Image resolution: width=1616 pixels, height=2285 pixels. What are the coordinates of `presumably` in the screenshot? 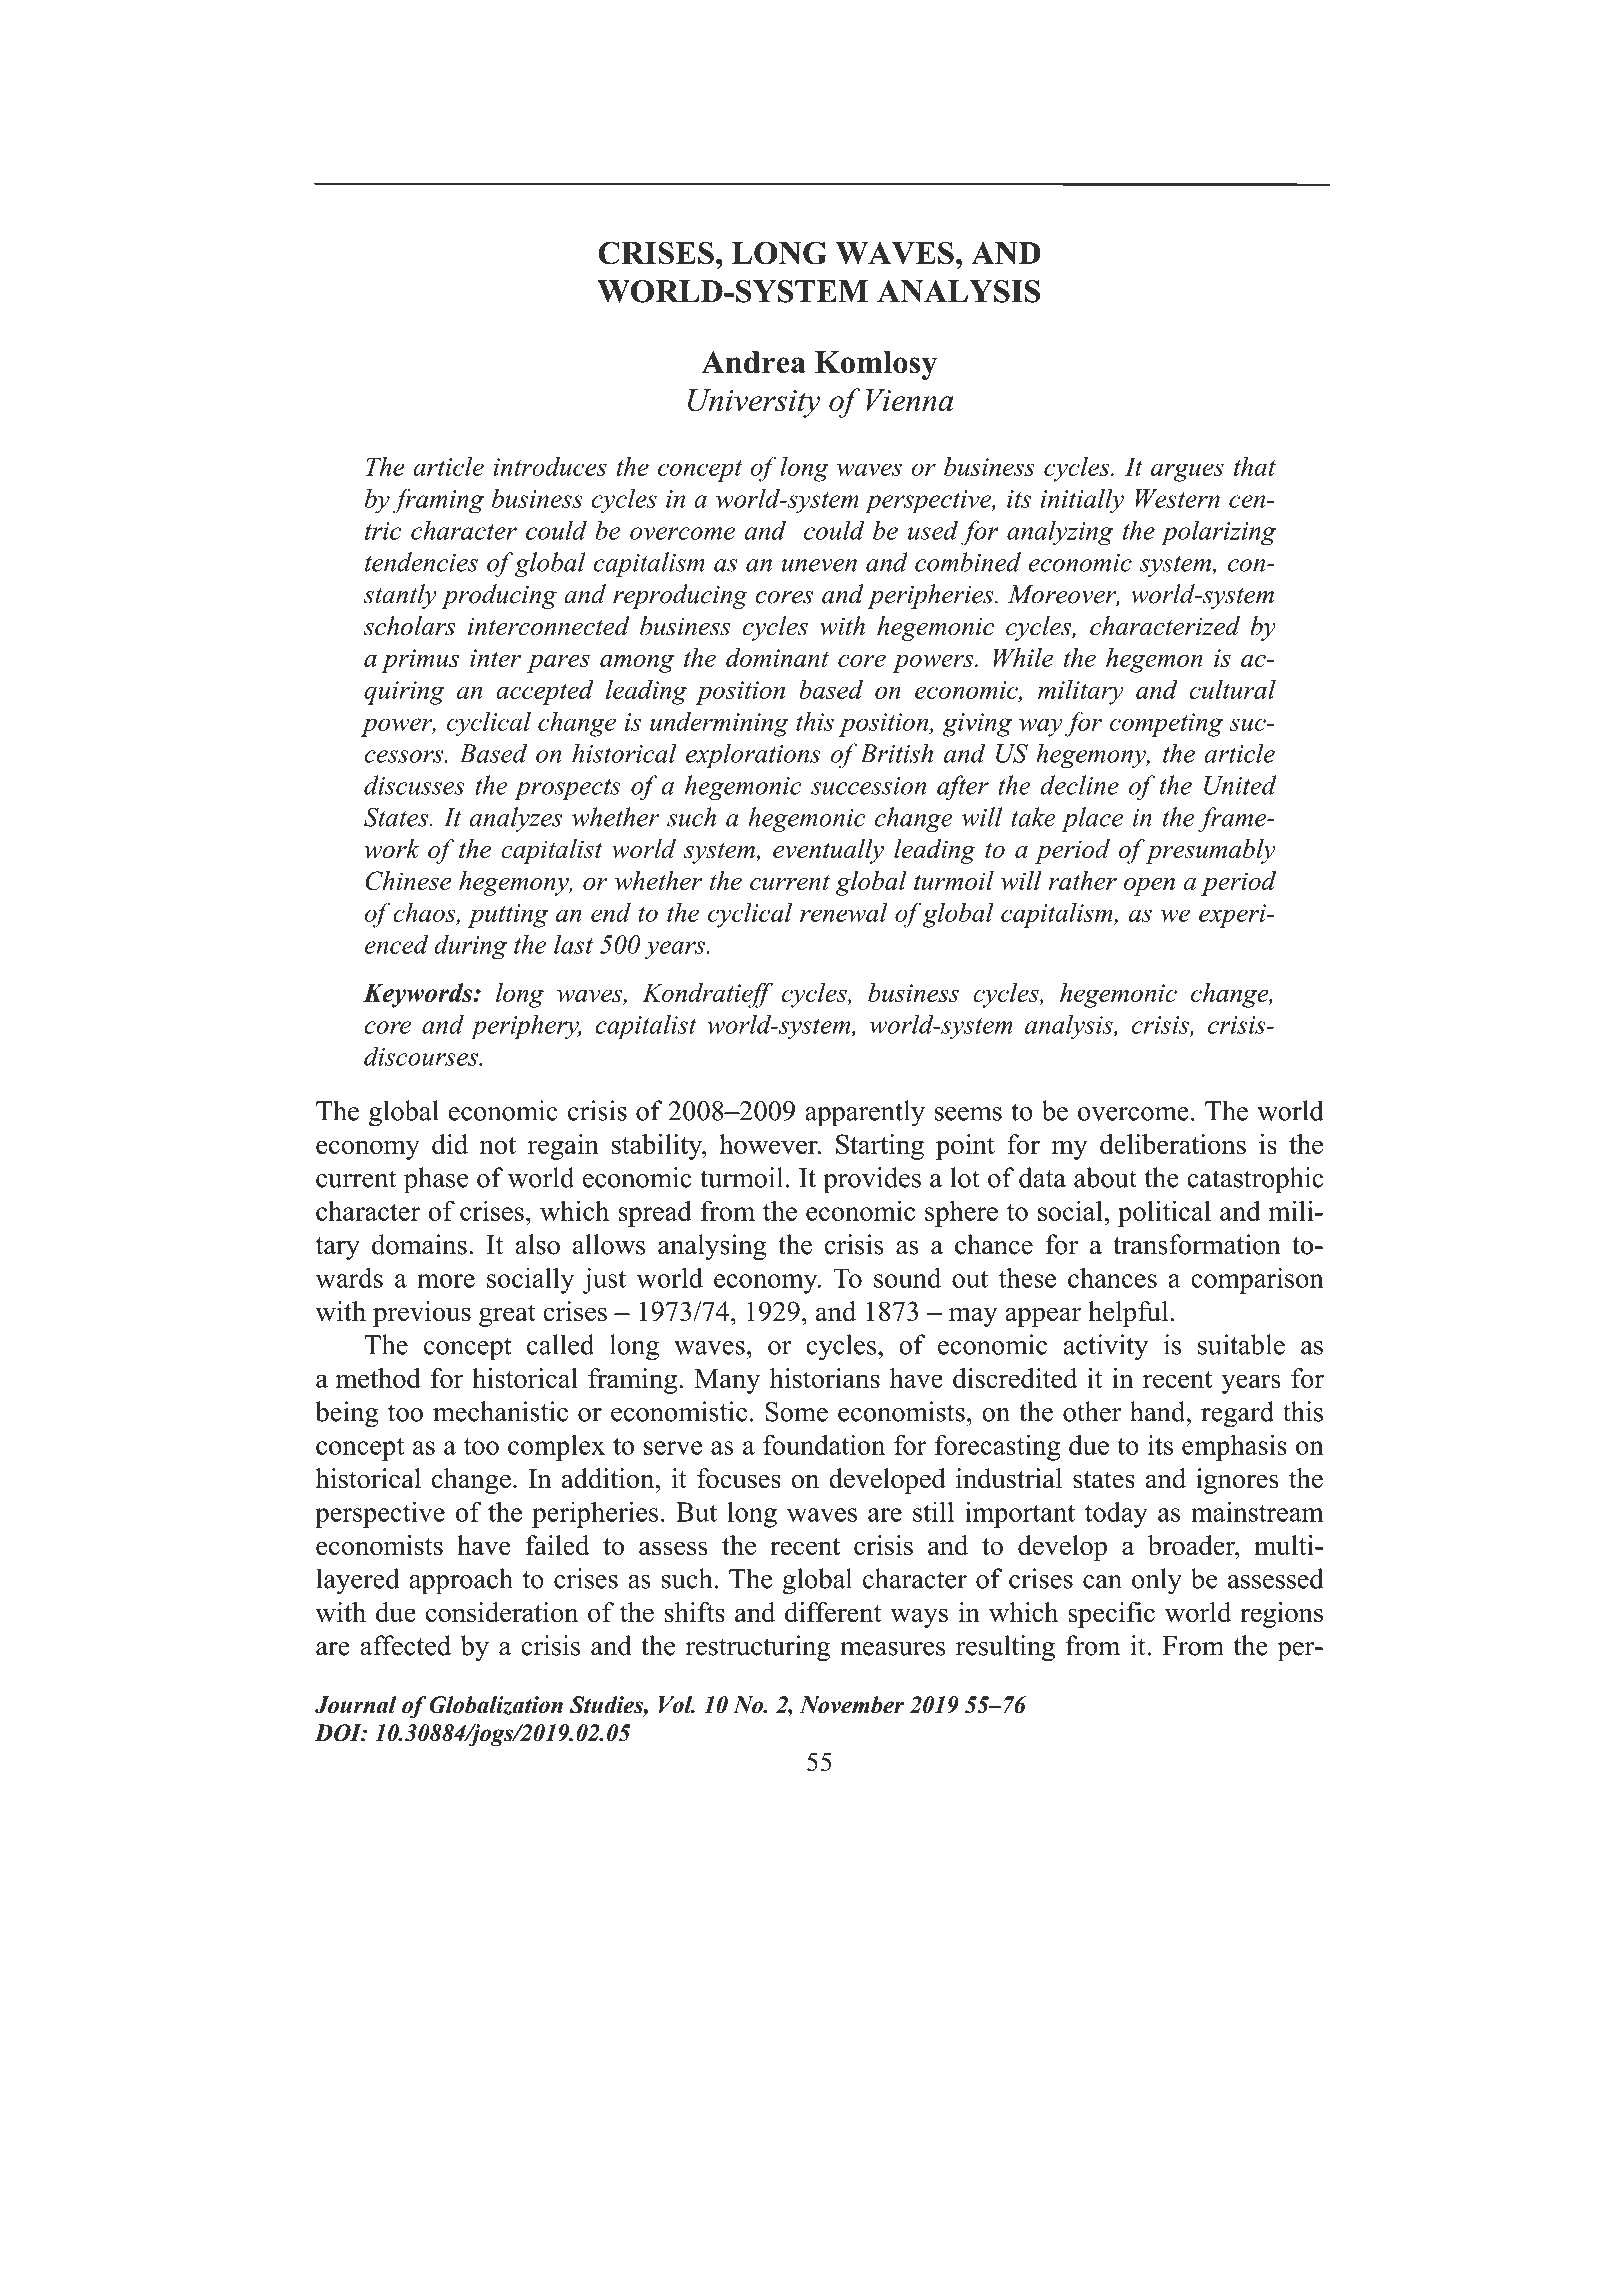 It's located at (1210, 851).
